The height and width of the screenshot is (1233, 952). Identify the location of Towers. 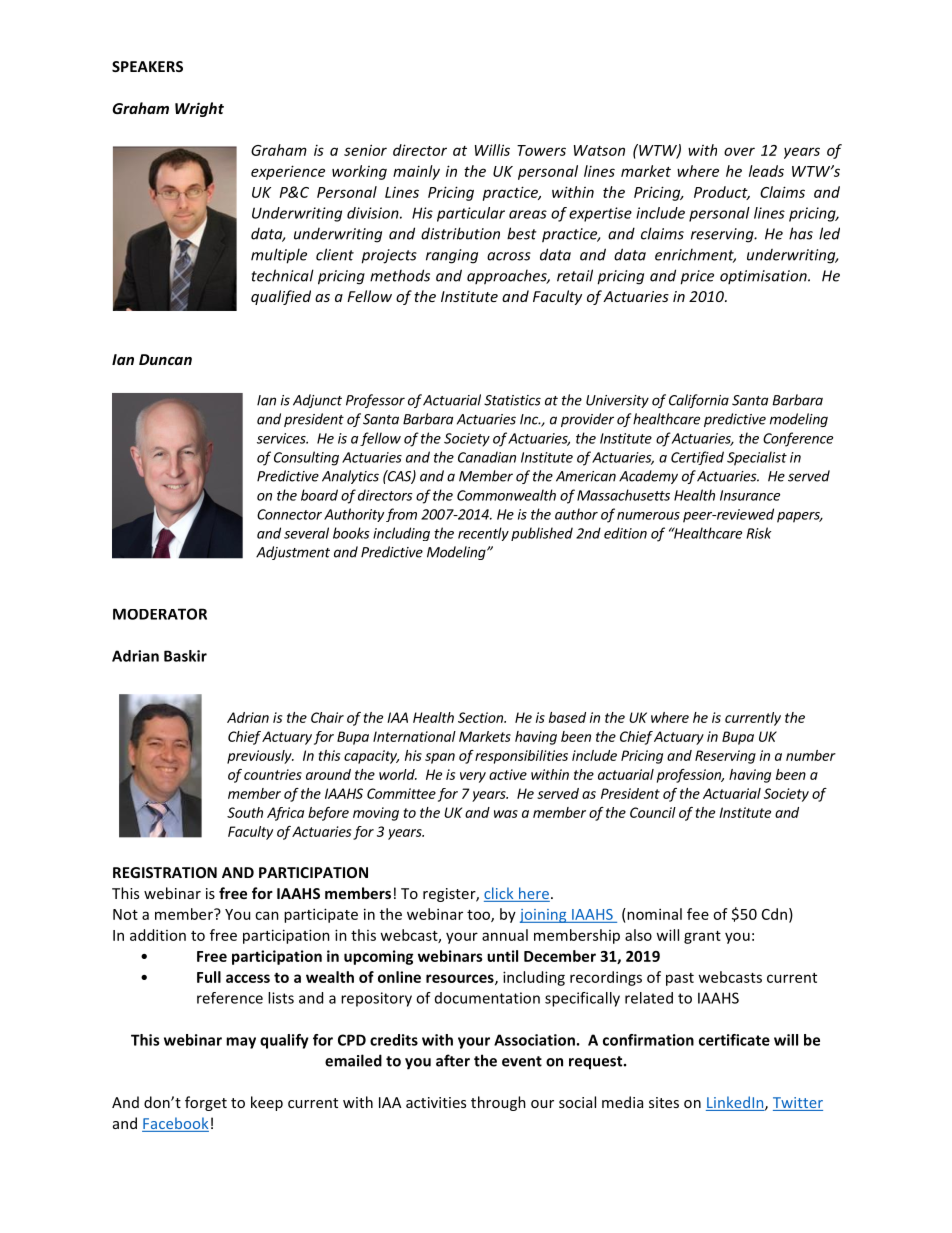
(541, 150).
